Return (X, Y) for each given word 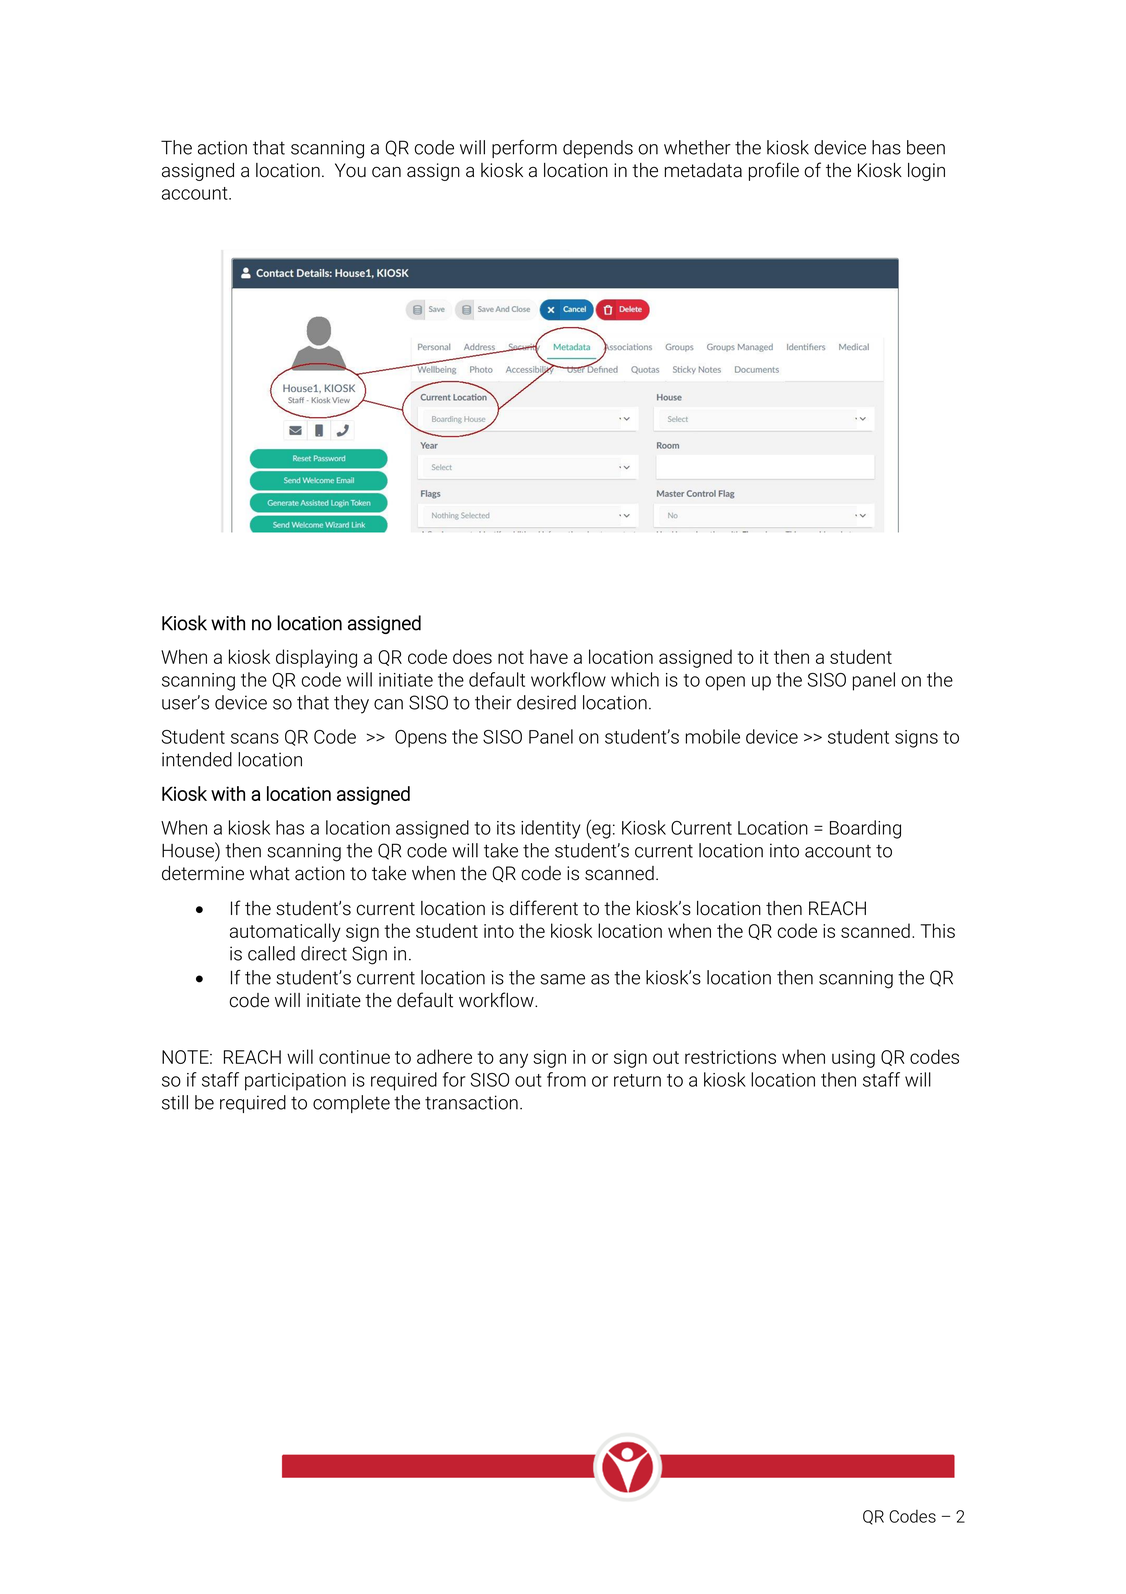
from (566, 1079)
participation (295, 1082)
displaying (316, 658)
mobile (712, 736)
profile (774, 171)
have (549, 656)
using (853, 1059)
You (350, 170)
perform (524, 149)
